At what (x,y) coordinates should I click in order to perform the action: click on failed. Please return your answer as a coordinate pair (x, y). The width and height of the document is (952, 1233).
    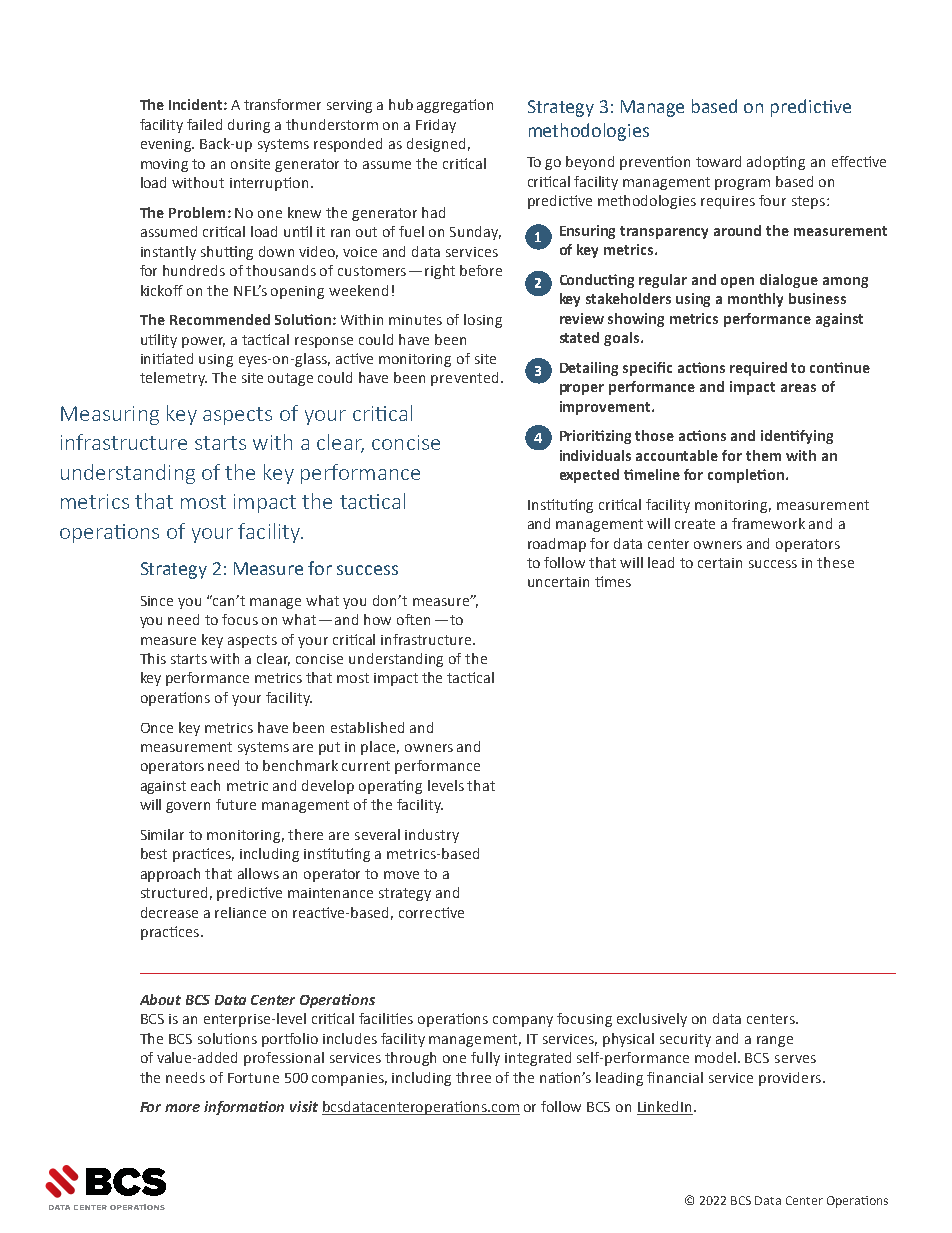
    Looking at the image, I should click on (204, 124).
